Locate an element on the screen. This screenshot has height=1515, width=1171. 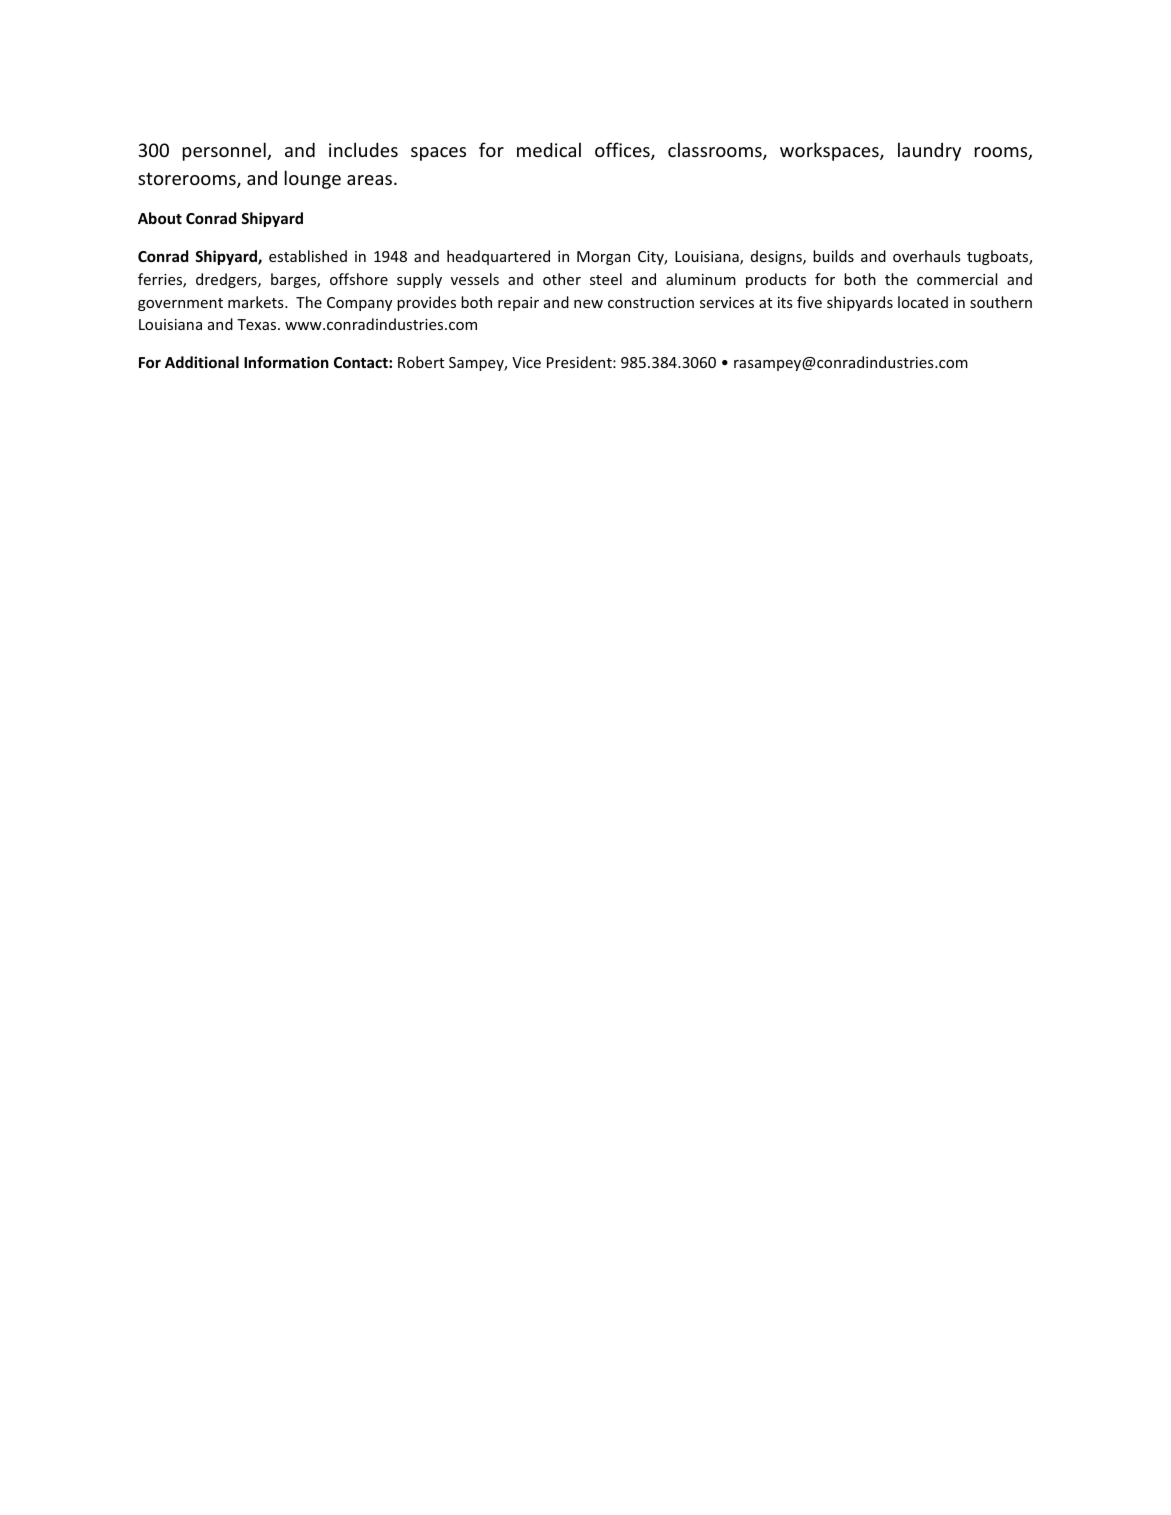
markets is located at coordinates (257, 302).
